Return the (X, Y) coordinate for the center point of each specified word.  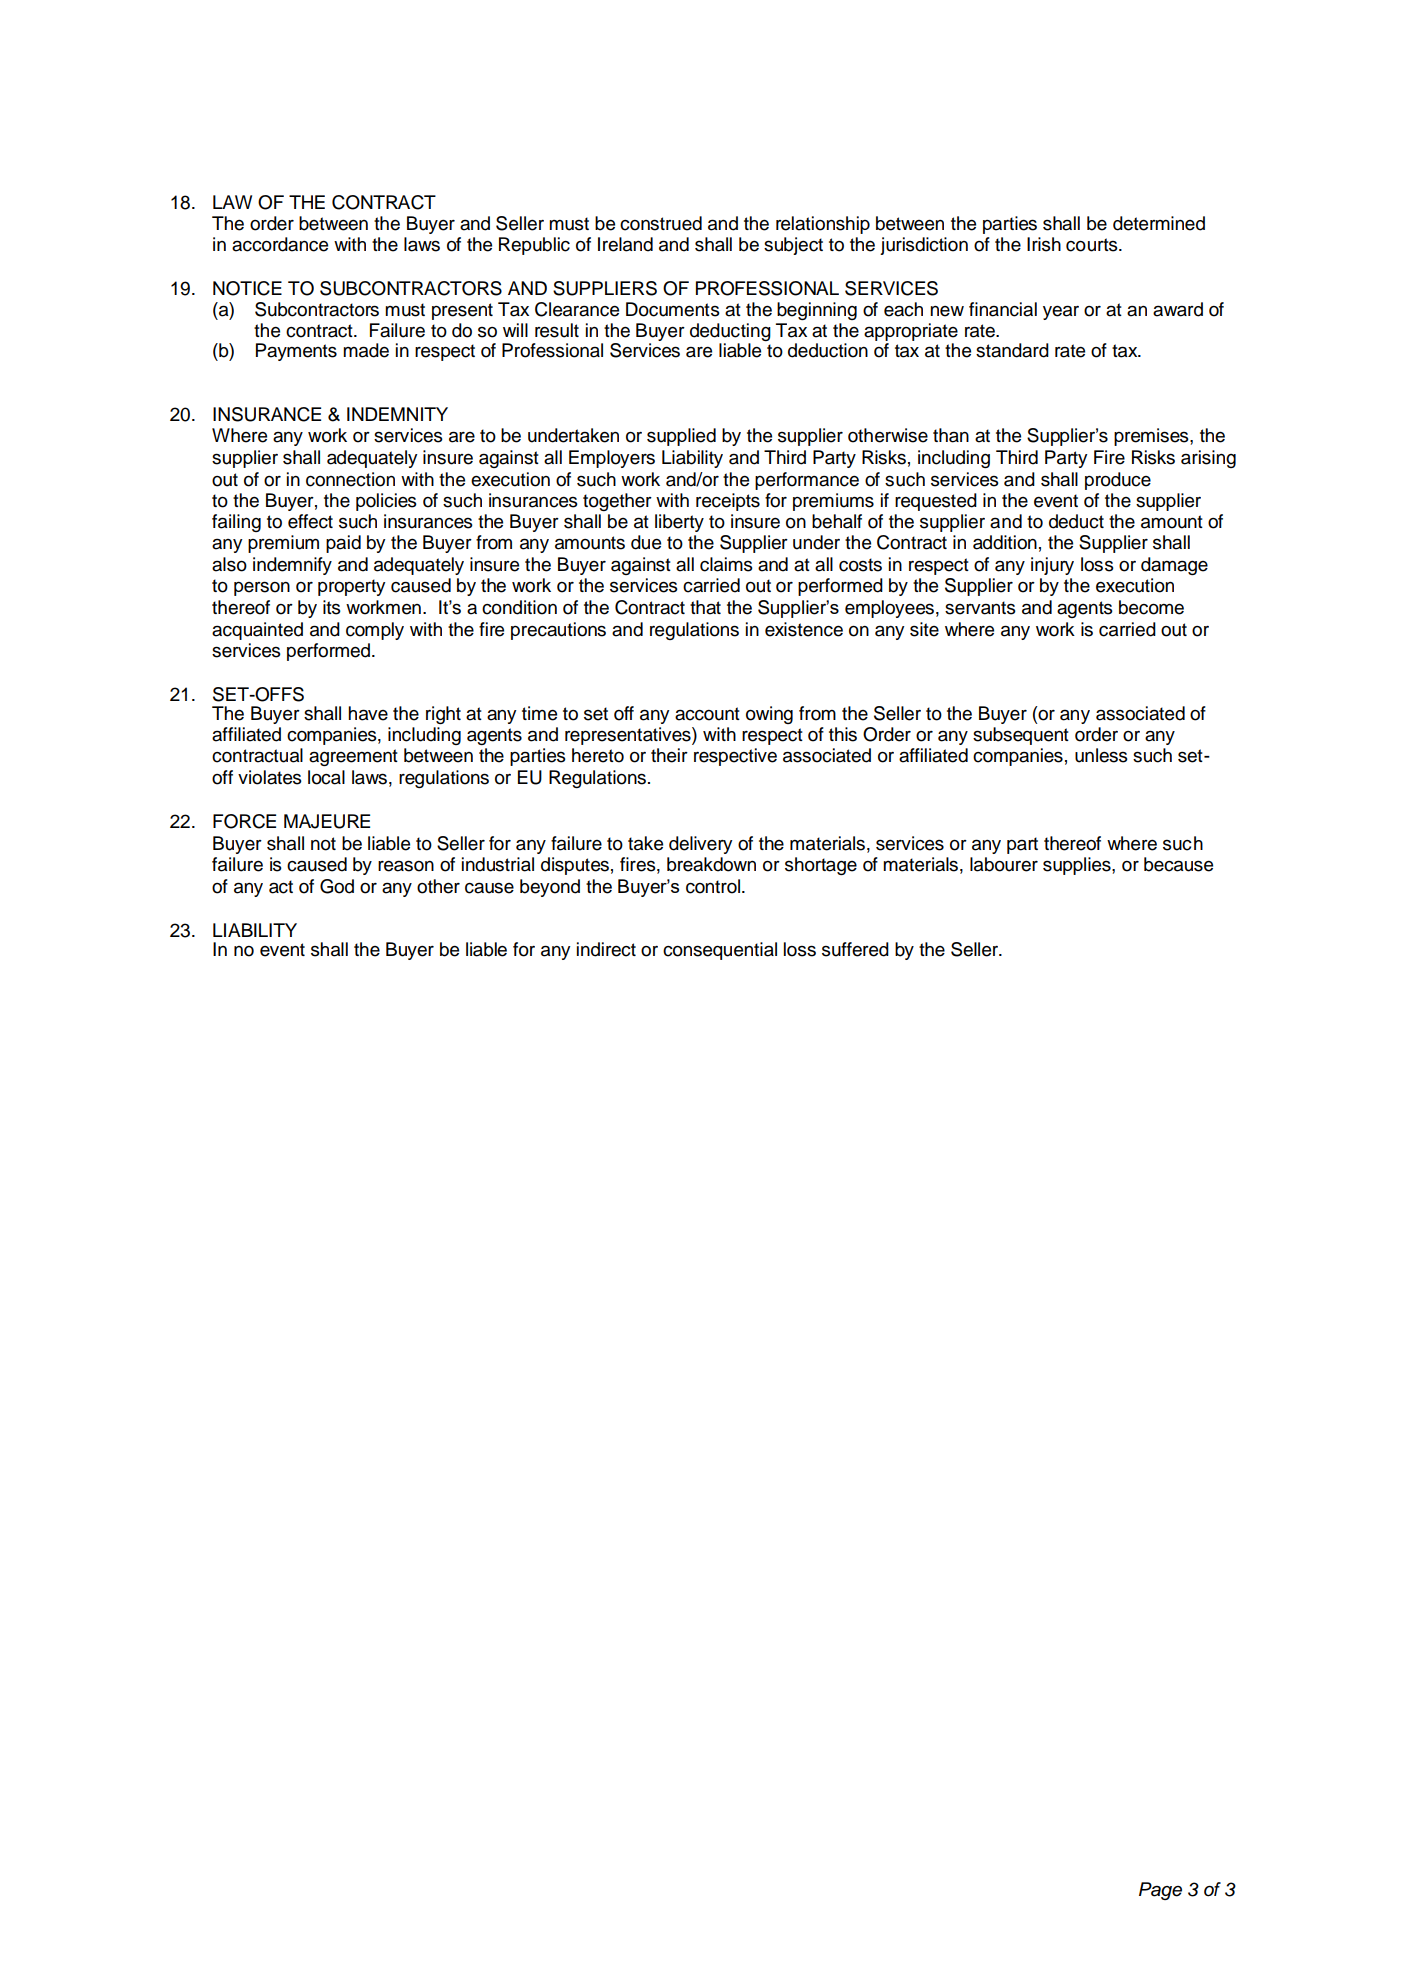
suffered (855, 949)
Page (1160, 1891)
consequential (720, 951)
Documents (673, 309)
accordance (280, 244)
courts (1093, 245)
